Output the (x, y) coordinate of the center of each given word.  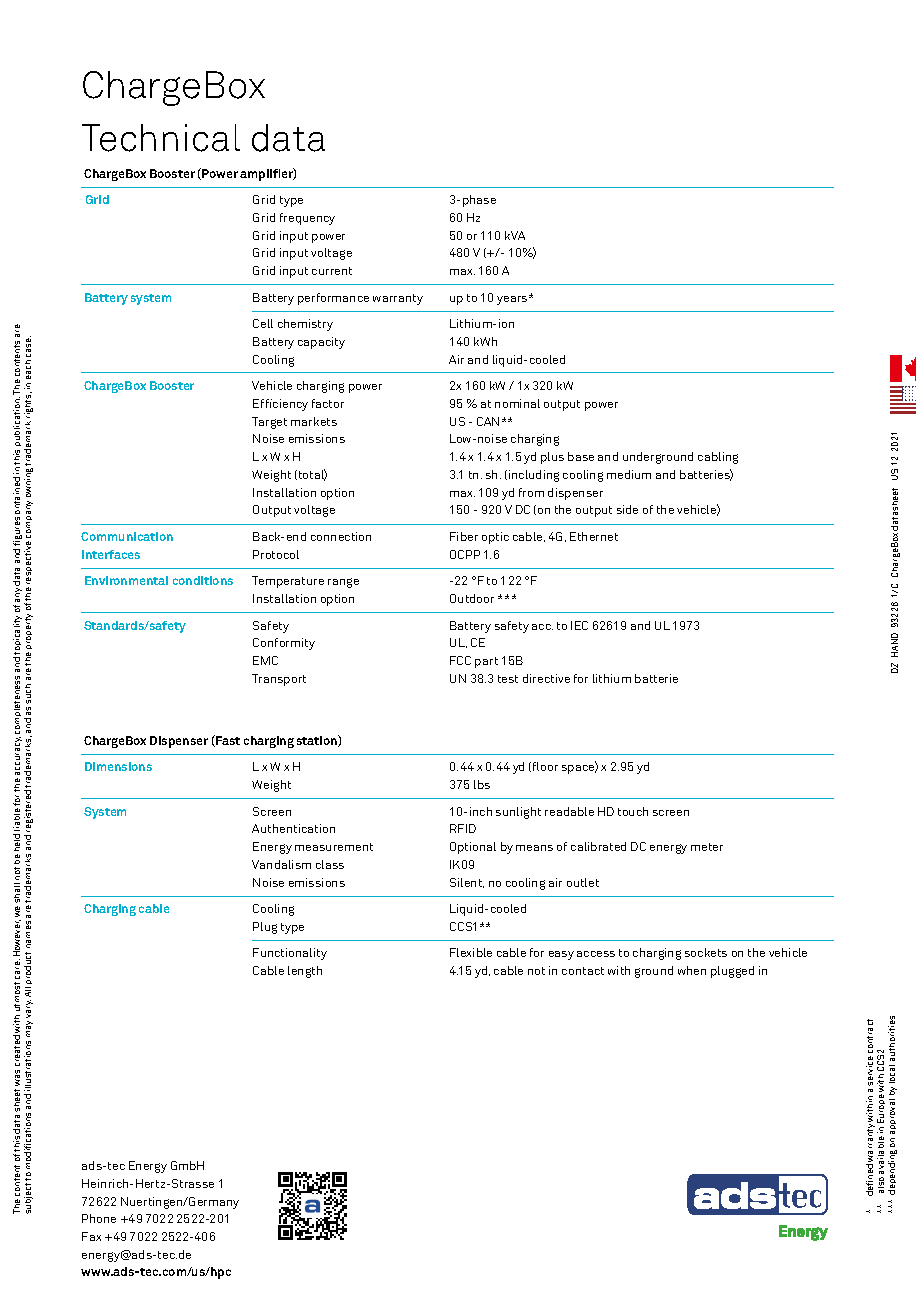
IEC (579, 625)
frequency (307, 219)
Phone (99, 1218)
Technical (161, 138)
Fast (227, 741)
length (305, 972)
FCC (460, 660)
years (513, 300)
